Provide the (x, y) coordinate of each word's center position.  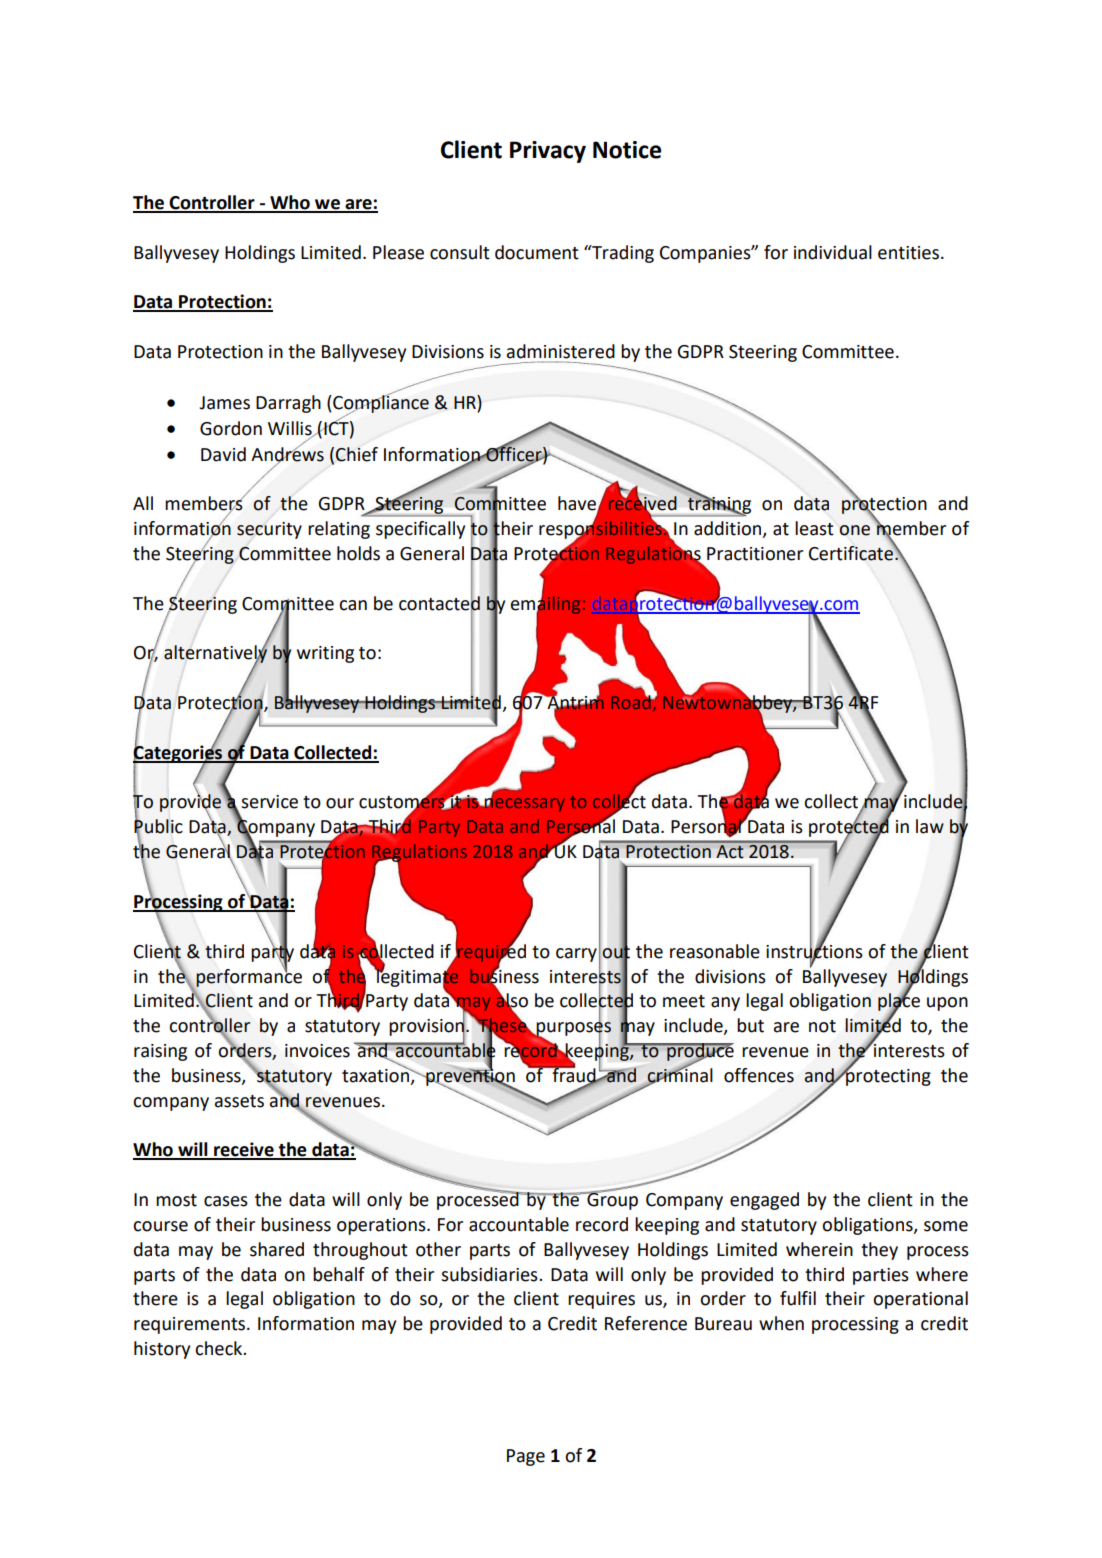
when (781, 1323)
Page (526, 1457)
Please (398, 252)
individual (833, 252)
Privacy (548, 152)
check (220, 1348)
